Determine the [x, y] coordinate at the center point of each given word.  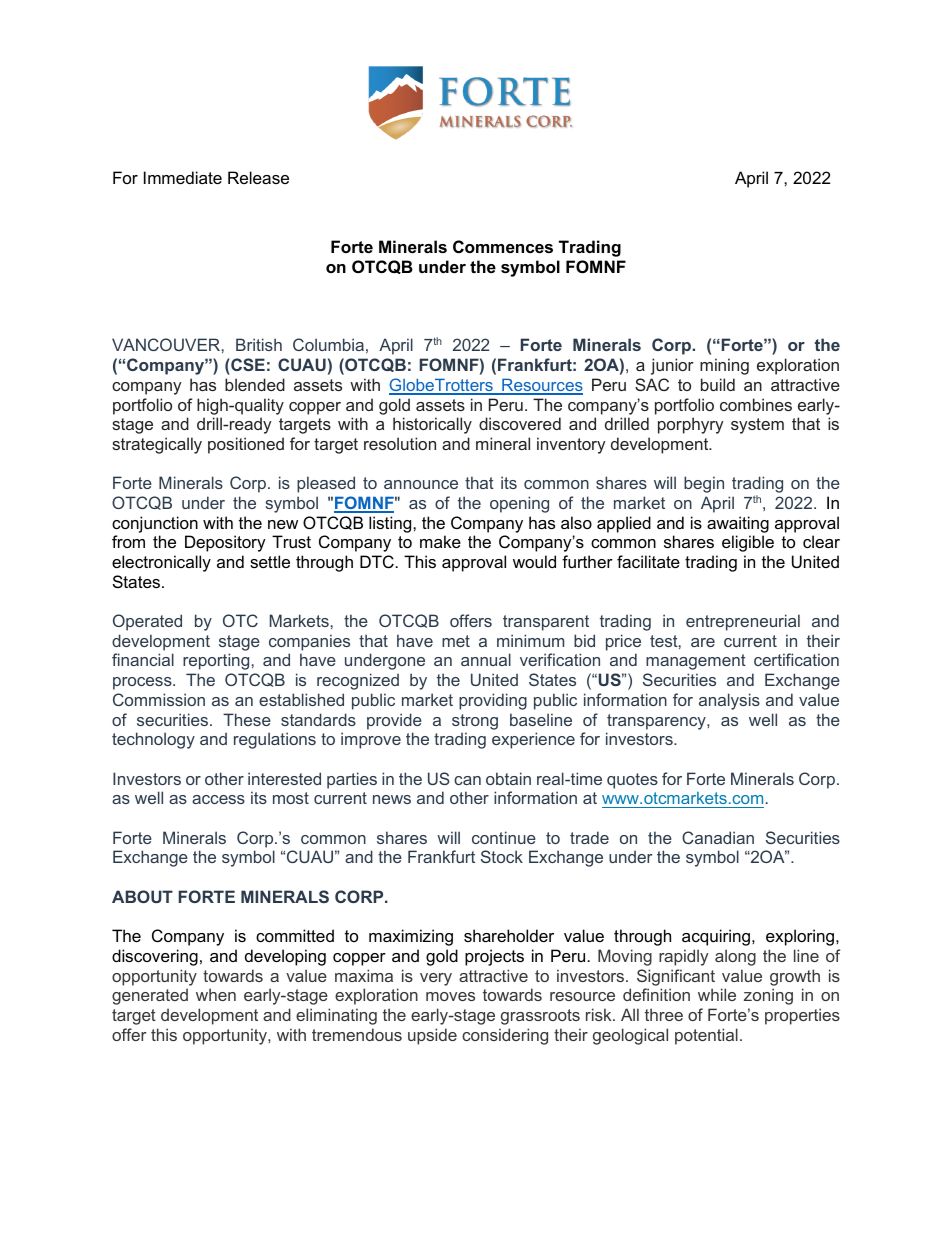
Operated [147, 622]
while [717, 994]
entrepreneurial [743, 622]
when [216, 994]
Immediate [183, 177]
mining [724, 366]
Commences [503, 246]
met [456, 641]
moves [450, 996]
